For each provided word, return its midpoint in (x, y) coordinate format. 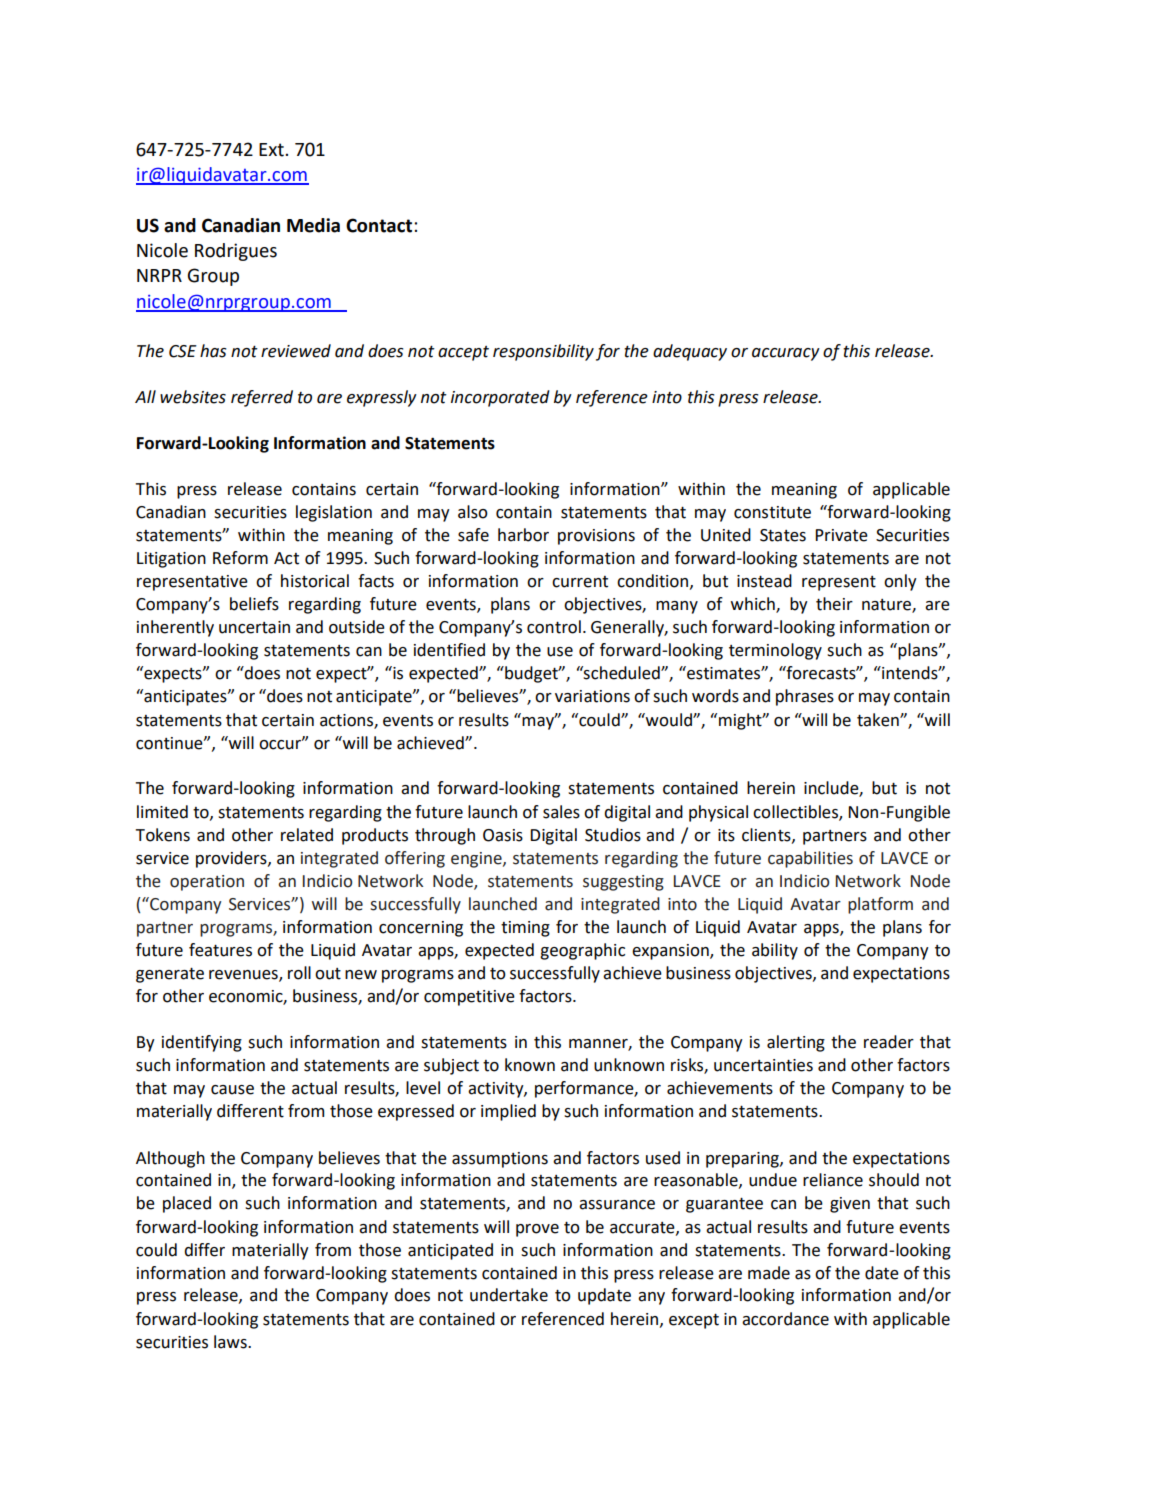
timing (525, 929)
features (220, 950)
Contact (380, 225)
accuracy (786, 354)
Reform (240, 558)
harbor (523, 535)
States (783, 535)
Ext (272, 150)
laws (231, 1342)
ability (775, 951)
